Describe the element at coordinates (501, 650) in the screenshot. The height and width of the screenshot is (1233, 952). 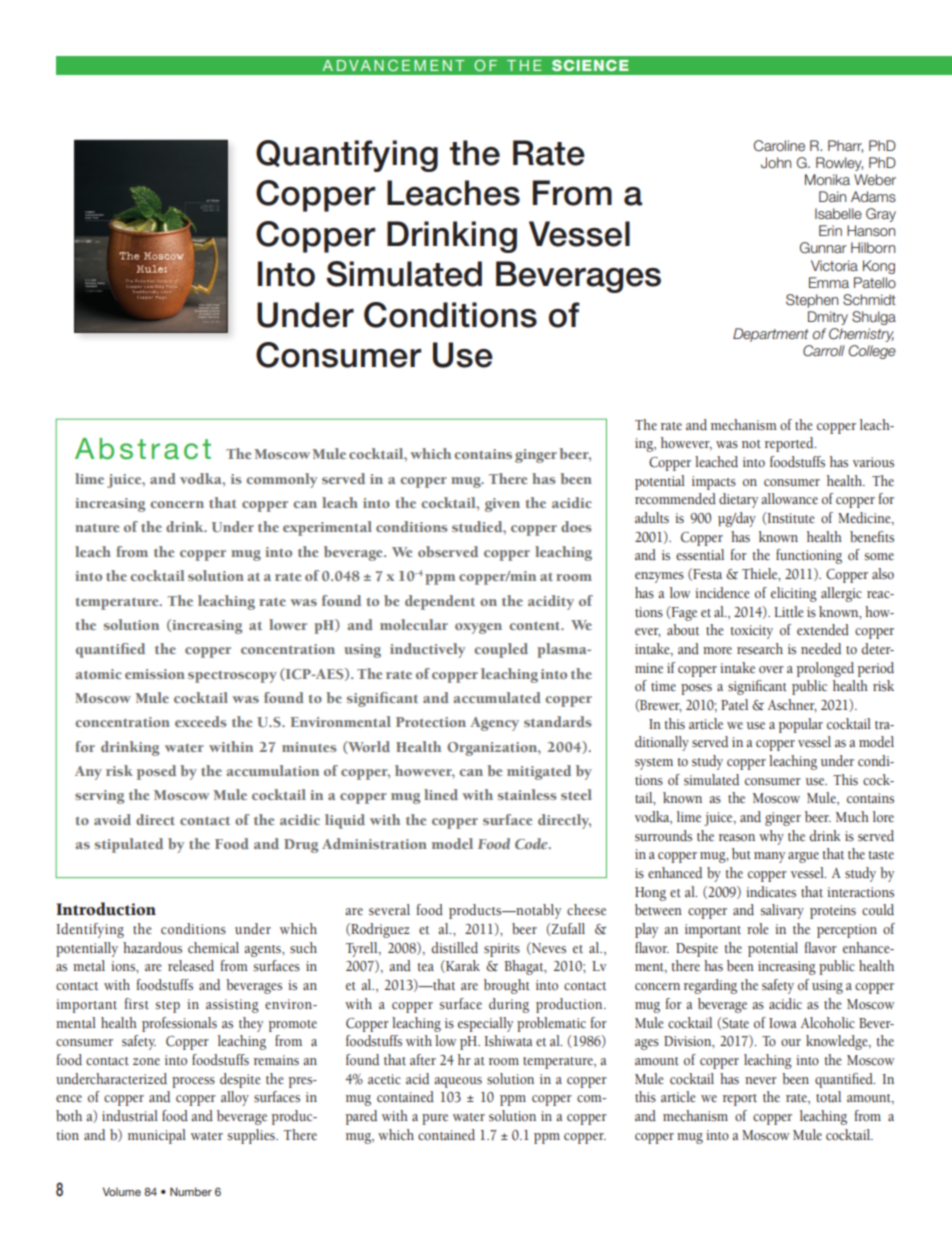
I see `coupled` at that location.
